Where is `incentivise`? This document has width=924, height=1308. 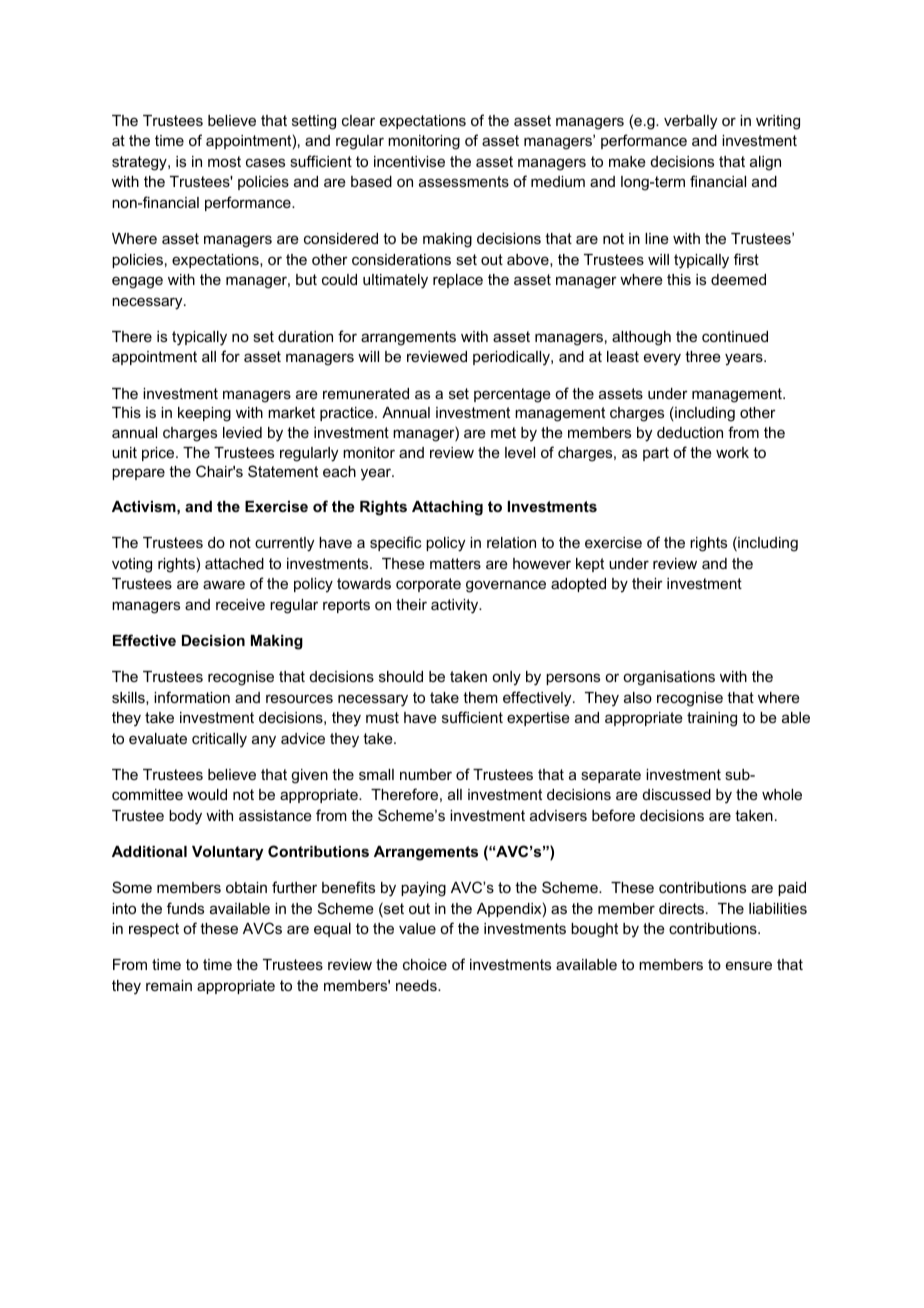 incentivise is located at coordinates (409, 161).
